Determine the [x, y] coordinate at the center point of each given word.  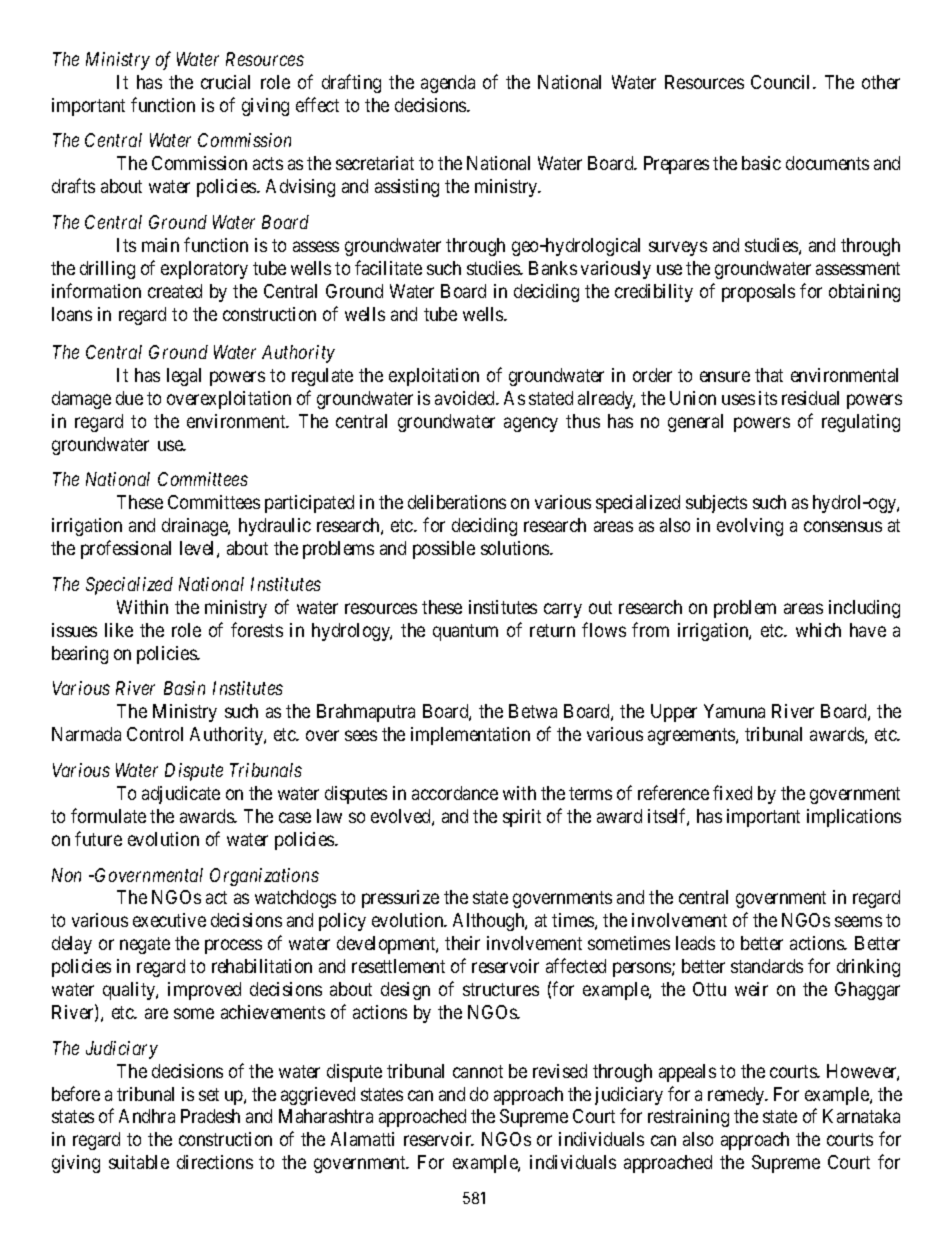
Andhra [147, 1116]
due [129, 398]
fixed [732, 792]
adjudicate [181, 795]
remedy [737, 1096]
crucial [225, 82]
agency [531, 424]
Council [782, 82]
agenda [448, 84]
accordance [455, 793]
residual [810, 398]
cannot [478, 1071]
